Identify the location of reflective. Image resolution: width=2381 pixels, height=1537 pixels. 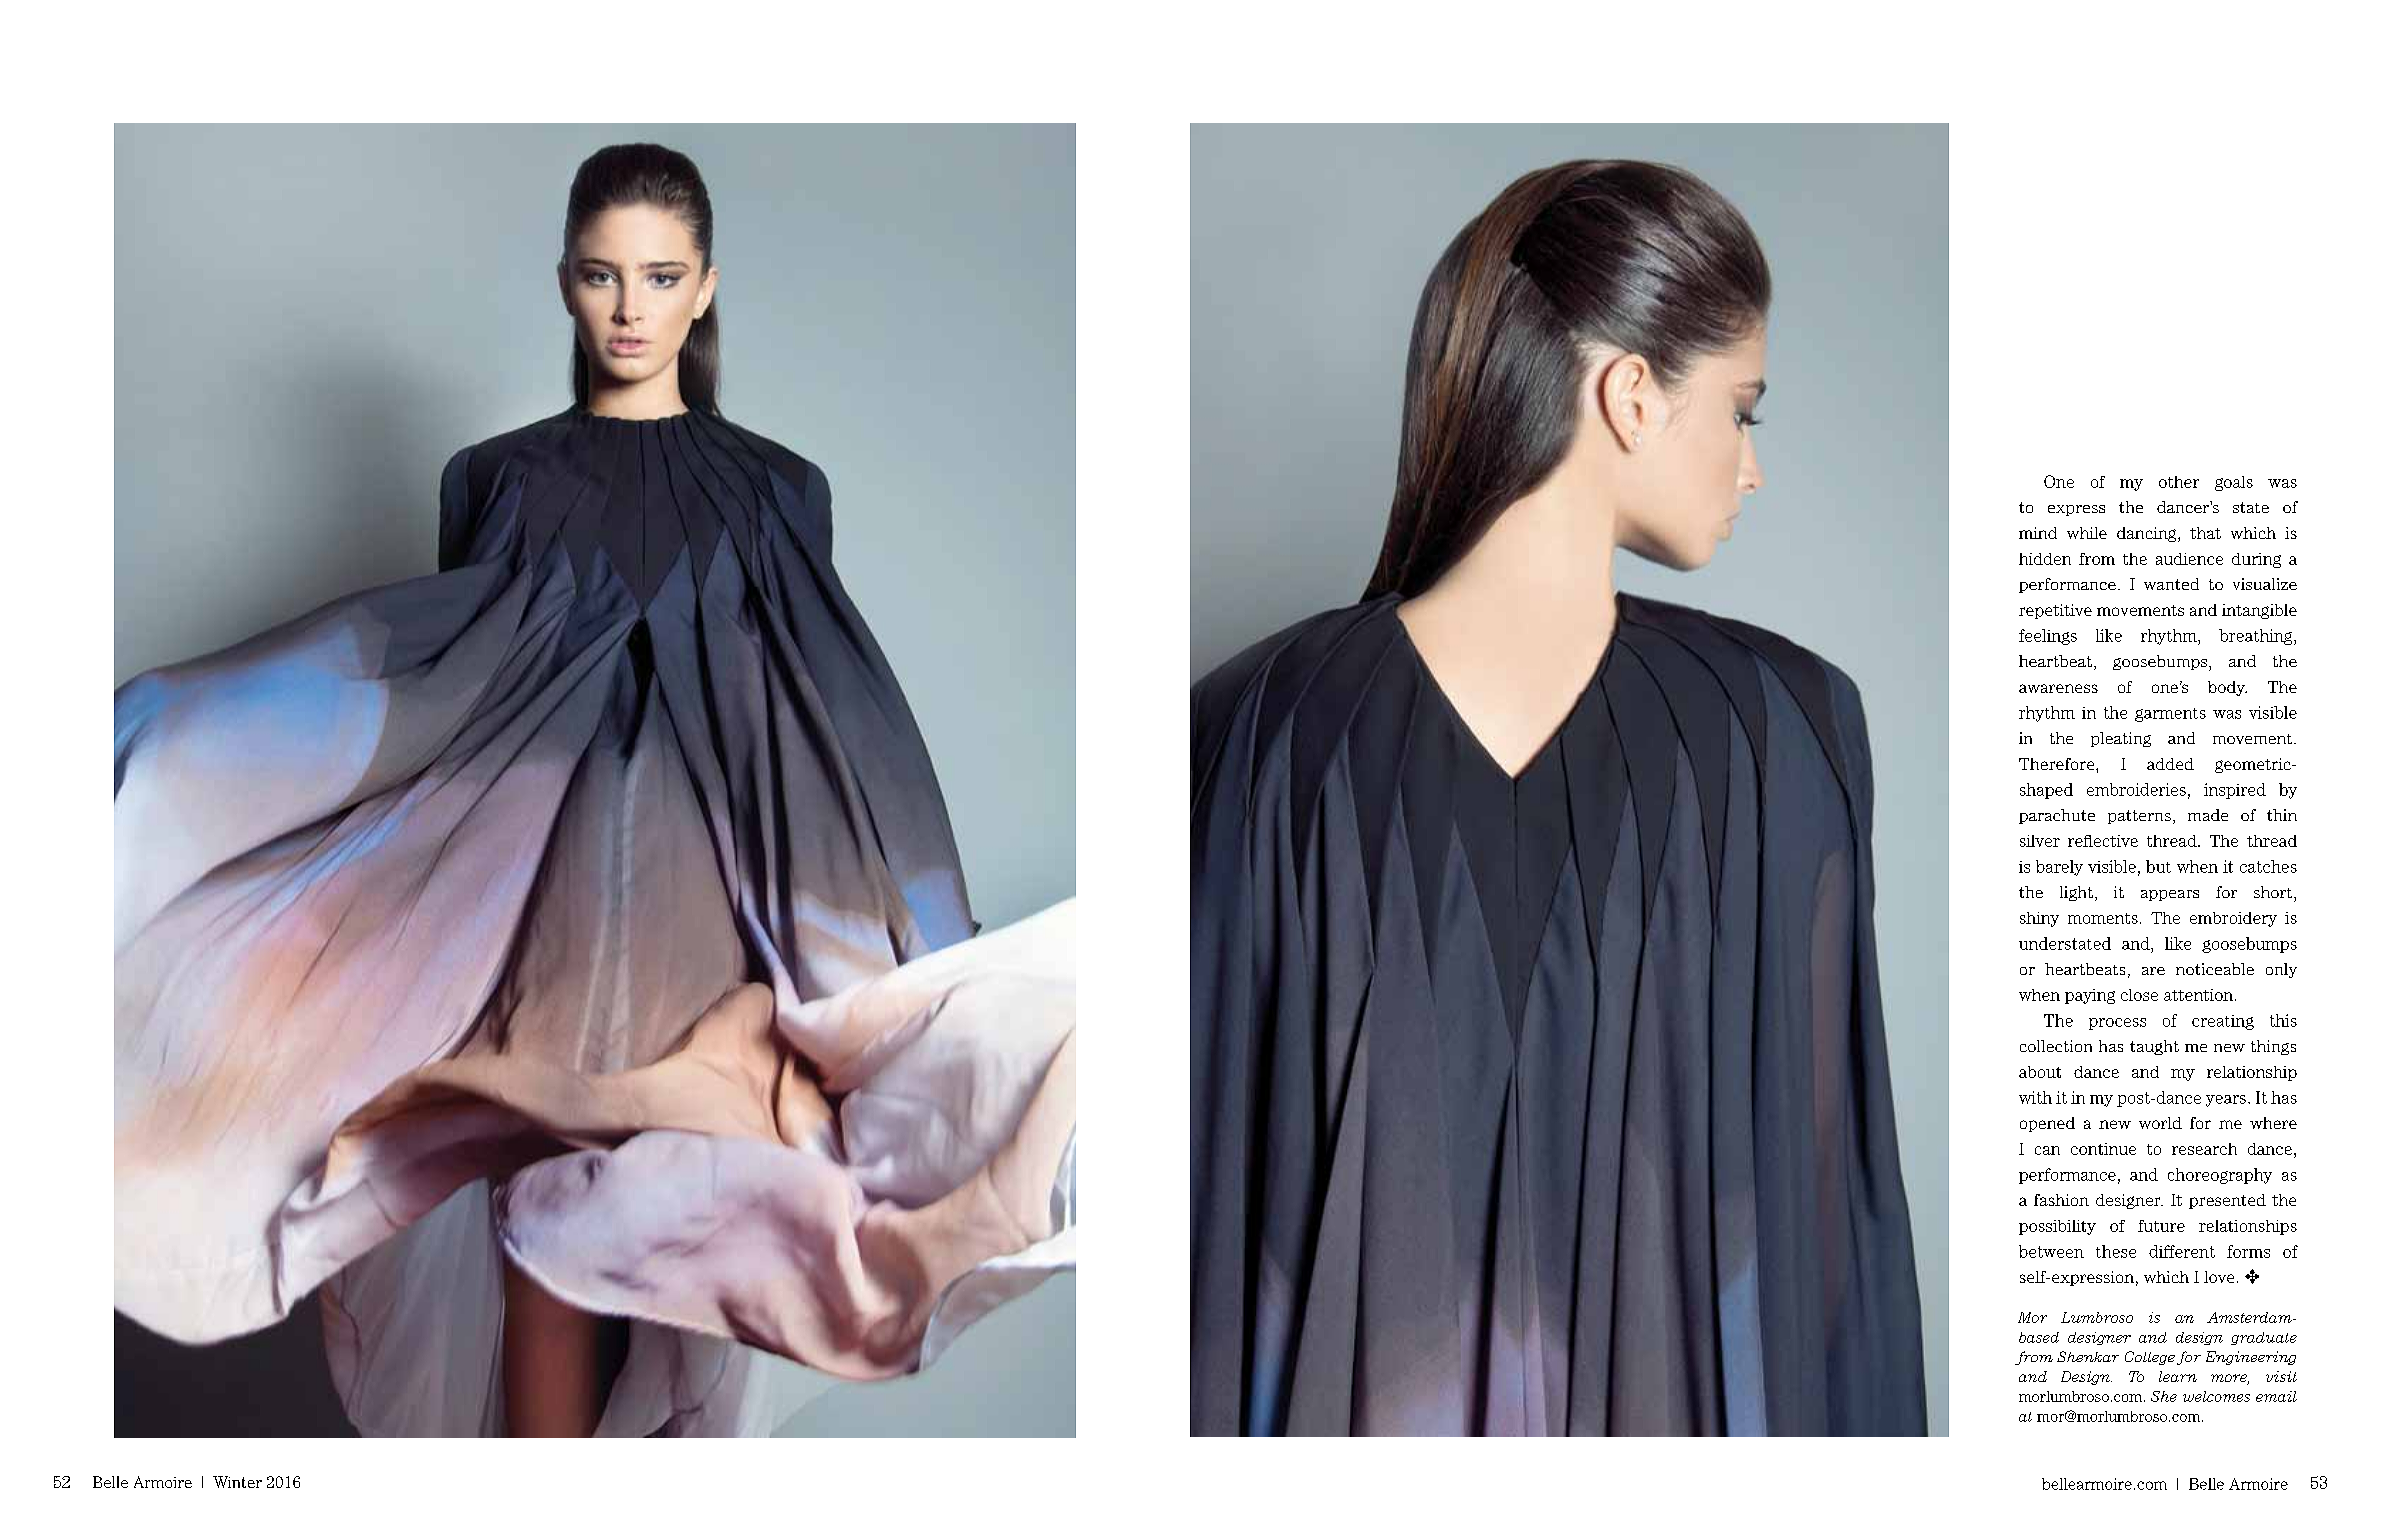
(2103, 841).
